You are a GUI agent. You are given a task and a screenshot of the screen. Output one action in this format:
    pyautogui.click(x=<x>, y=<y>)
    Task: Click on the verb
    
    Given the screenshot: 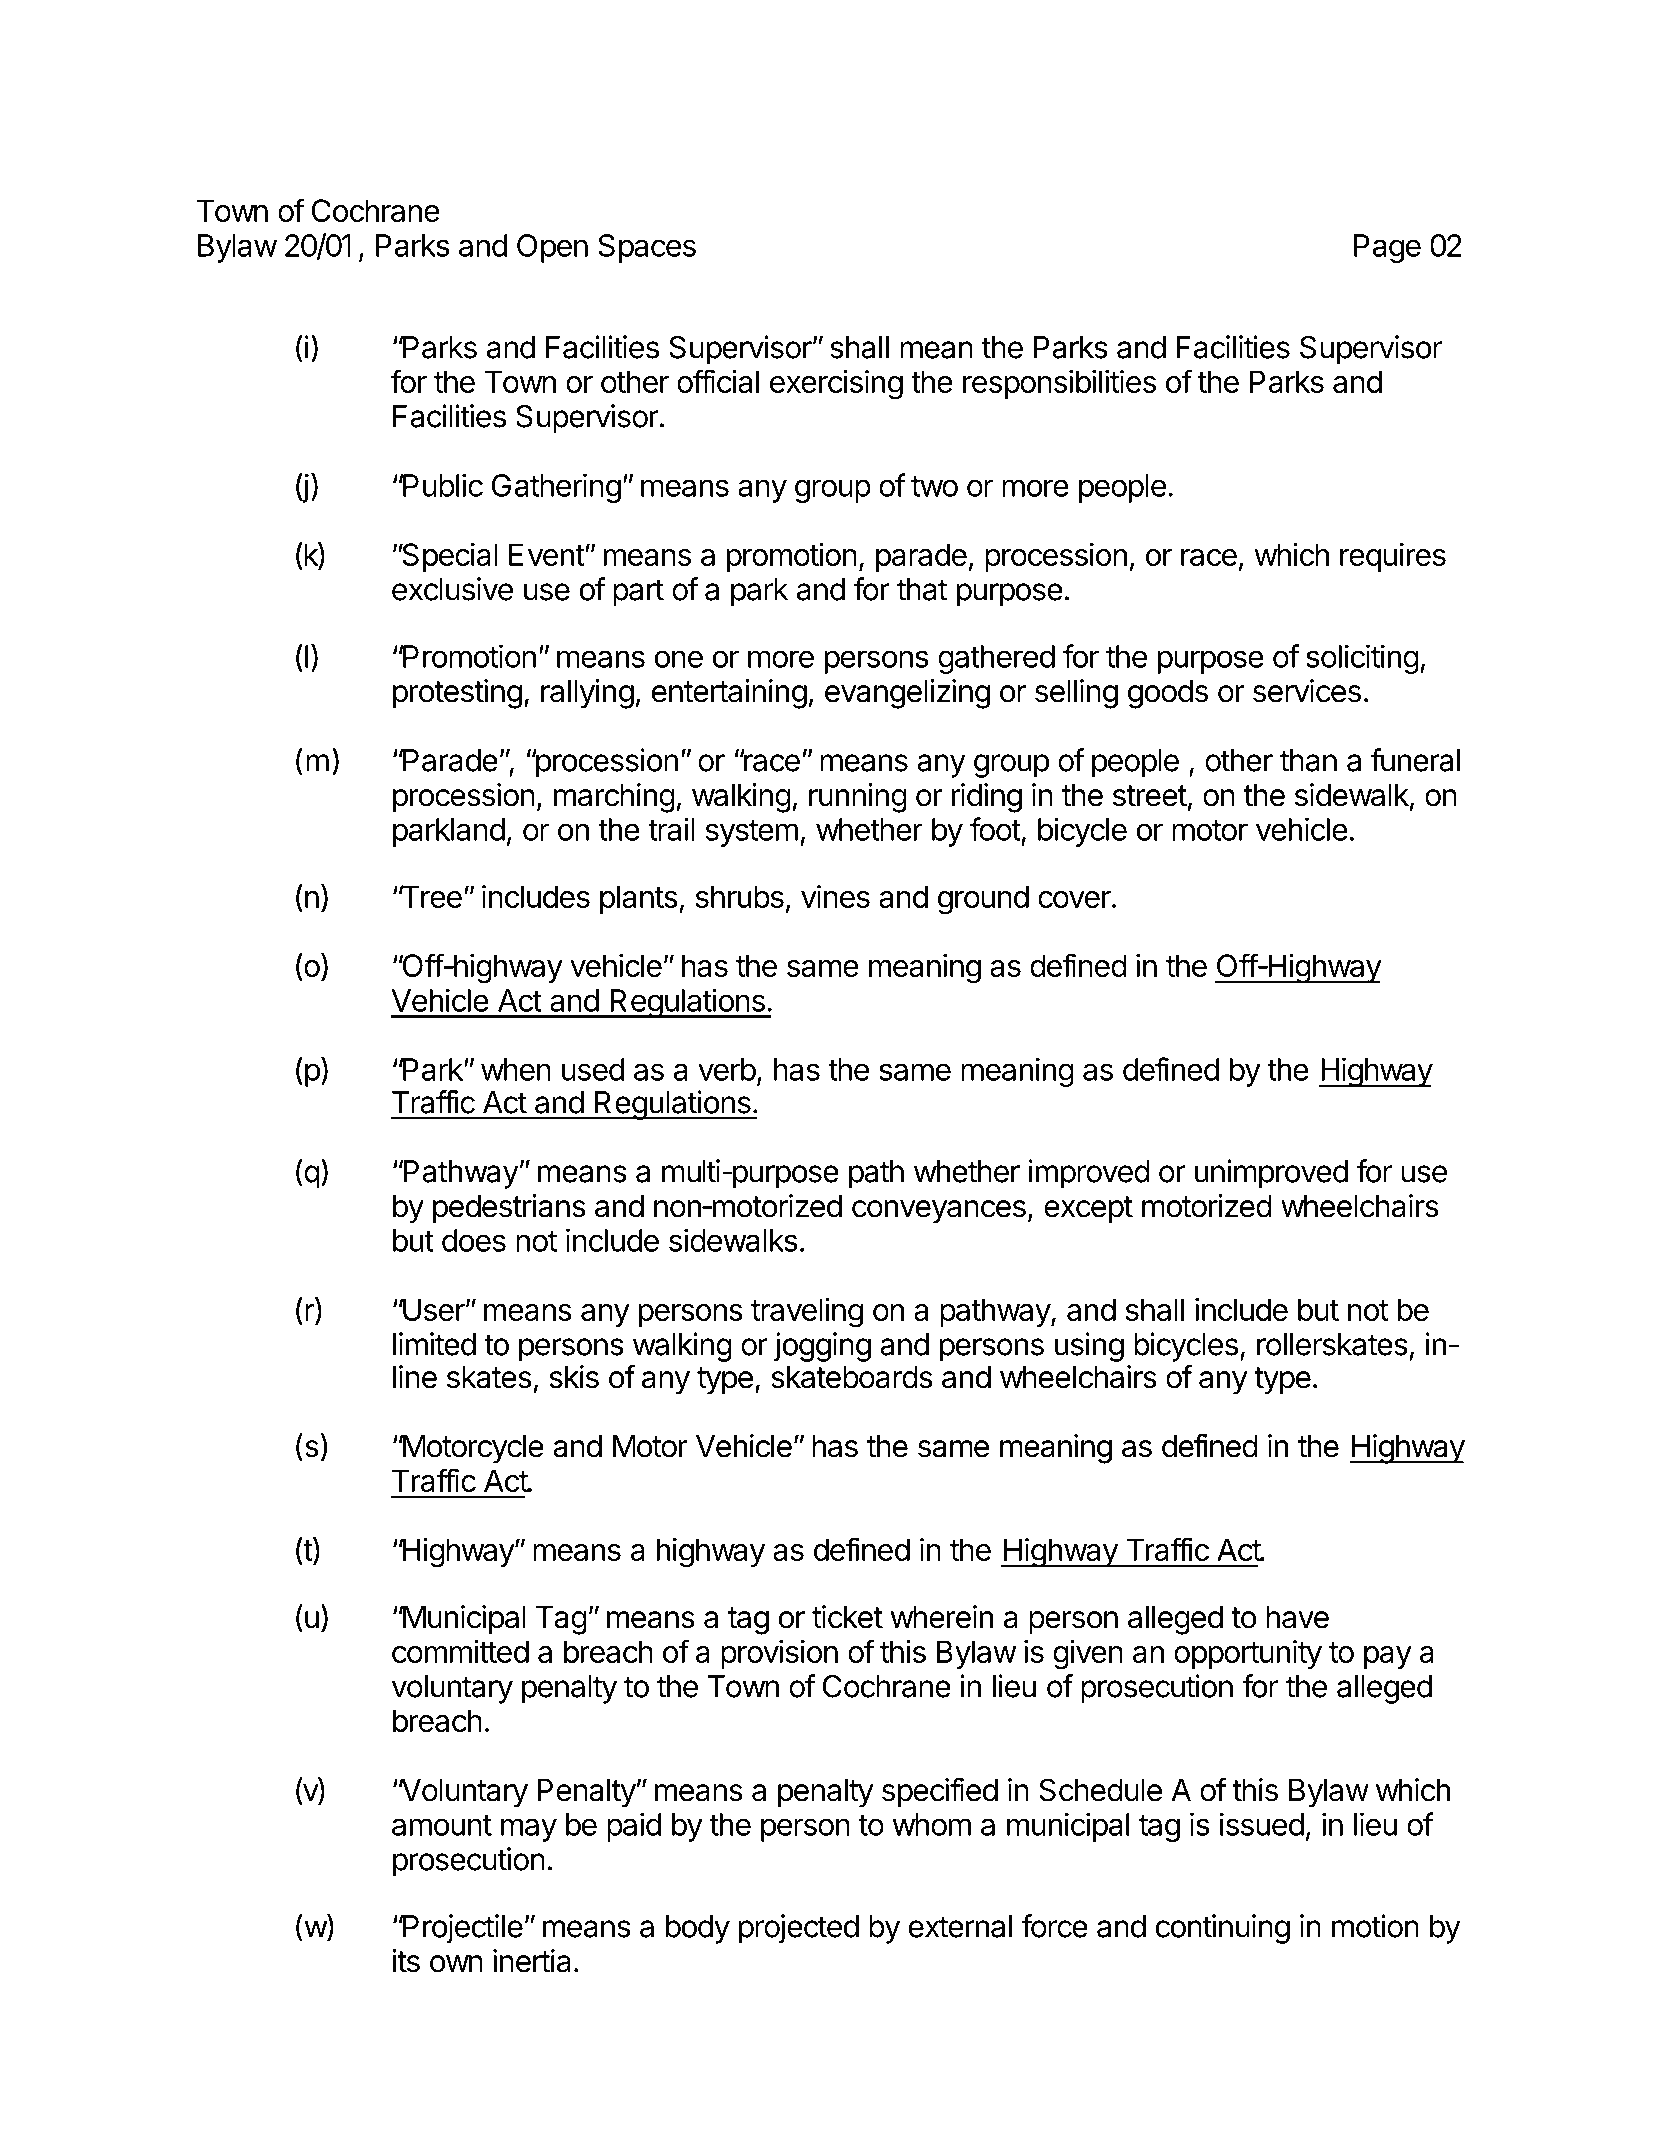 What is the action you would take?
    pyautogui.click(x=727, y=1069)
